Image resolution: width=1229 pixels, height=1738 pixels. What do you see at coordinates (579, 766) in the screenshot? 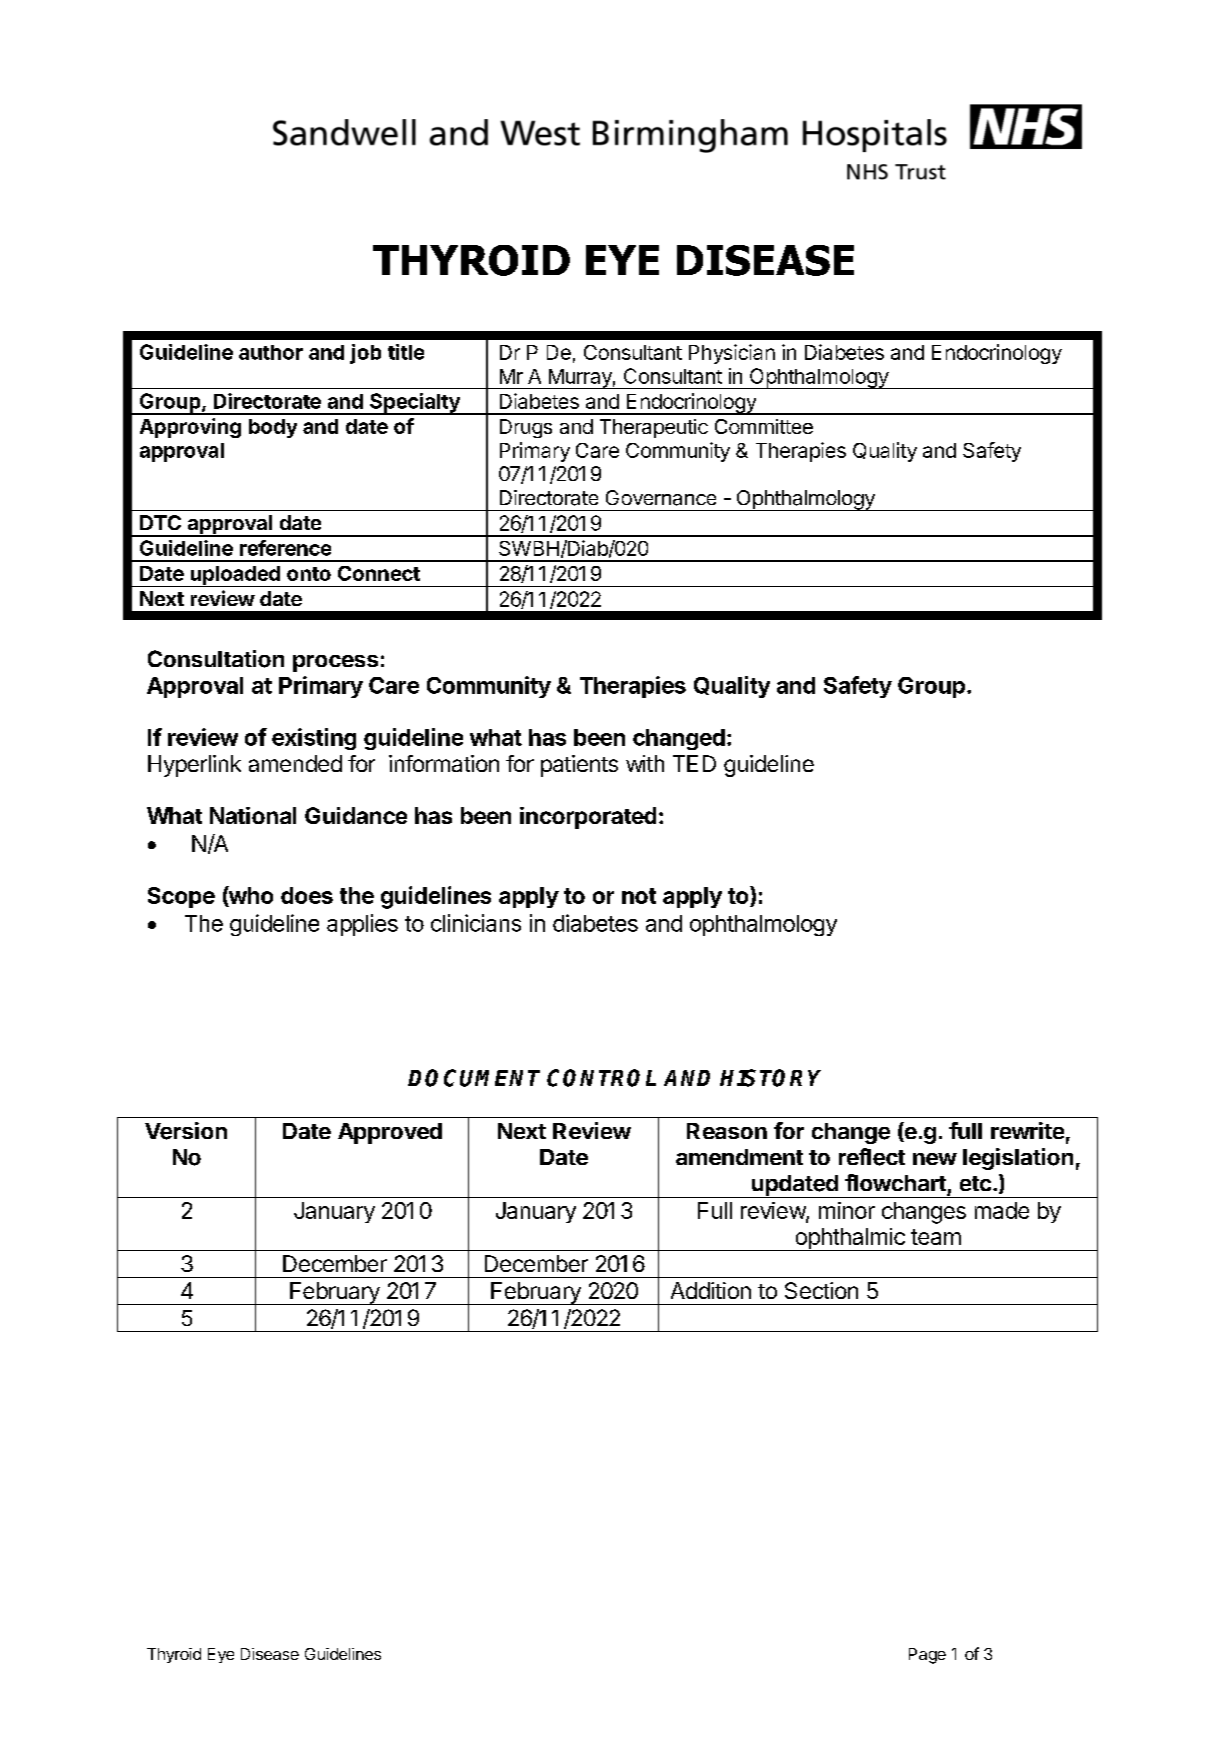
I see `patients` at bounding box center [579, 766].
